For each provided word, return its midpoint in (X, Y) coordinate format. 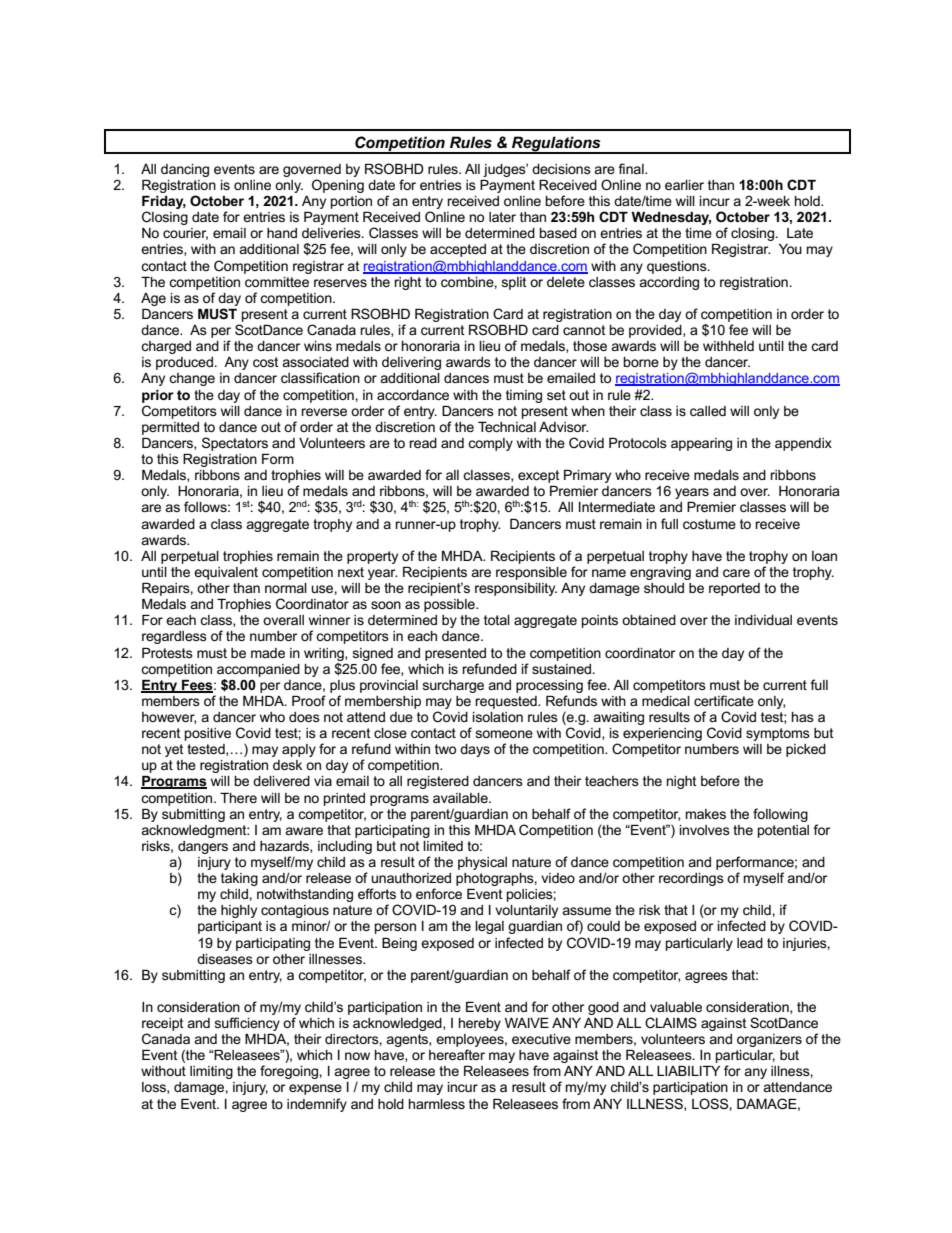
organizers (769, 1040)
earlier (684, 185)
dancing (185, 170)
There (238, 798)
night (682, 782)
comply (490, 444)
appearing (701, 444)
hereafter (457, 1054)
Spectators (235, 444)
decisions (561, 169)
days (475, 750)
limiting (211, 1072)
